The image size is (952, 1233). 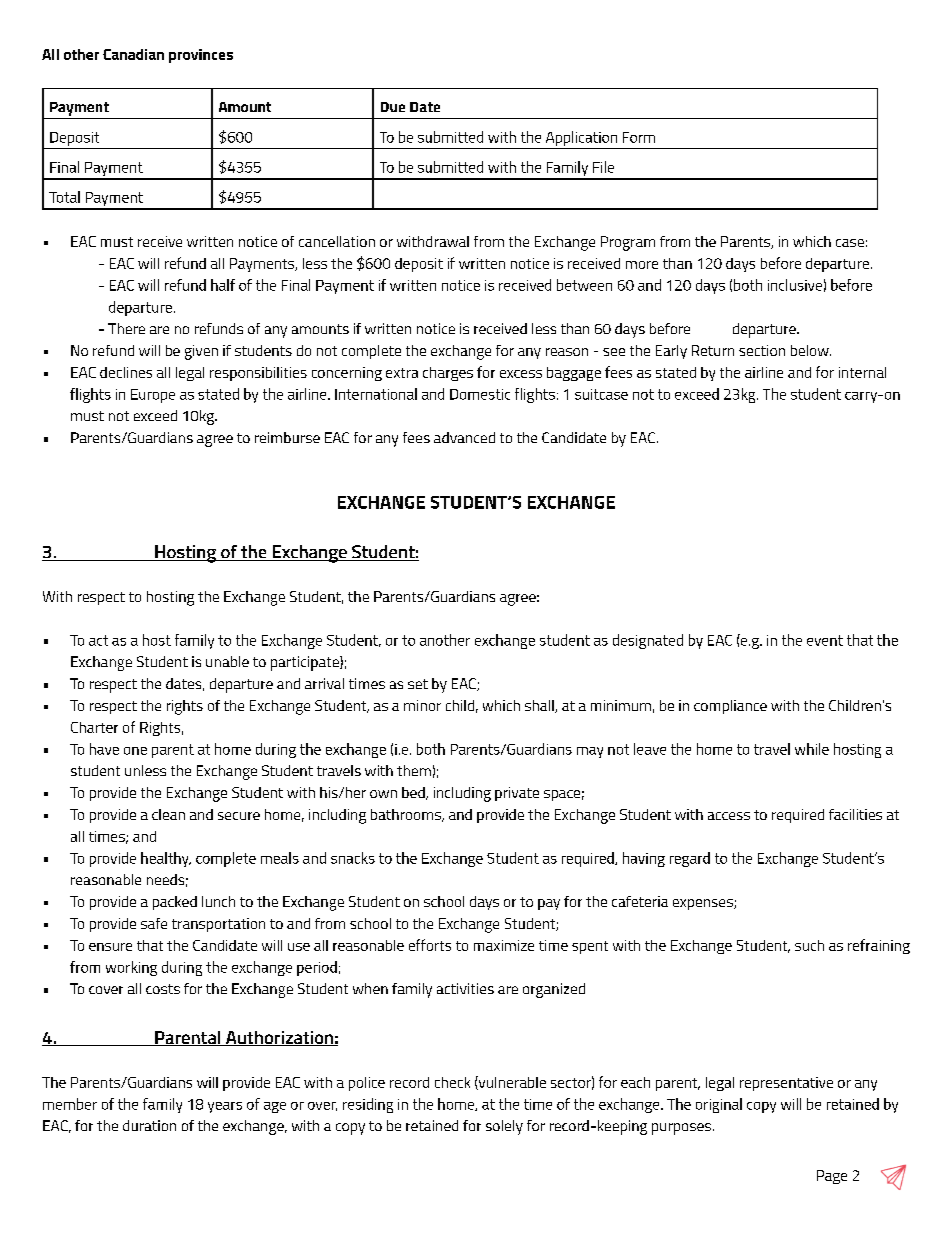 I want to click on Canadian, so click(x=133, y=54).
